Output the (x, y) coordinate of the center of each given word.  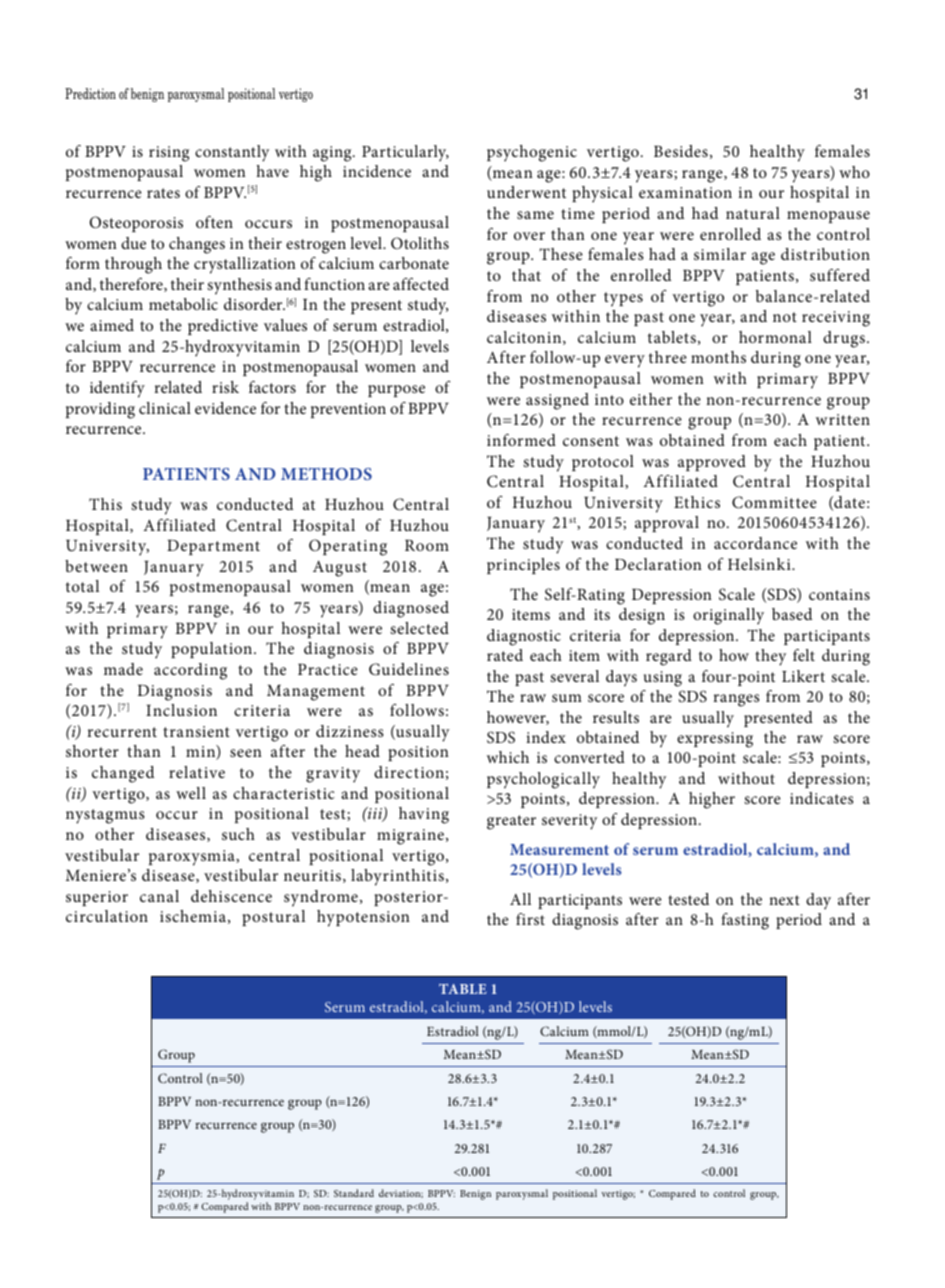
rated (505, 655)
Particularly (405, 153)
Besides (681, 151)
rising (169, 154)
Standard (354, 1193)
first (530, 919)
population (213, 650)
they (770, 657)
